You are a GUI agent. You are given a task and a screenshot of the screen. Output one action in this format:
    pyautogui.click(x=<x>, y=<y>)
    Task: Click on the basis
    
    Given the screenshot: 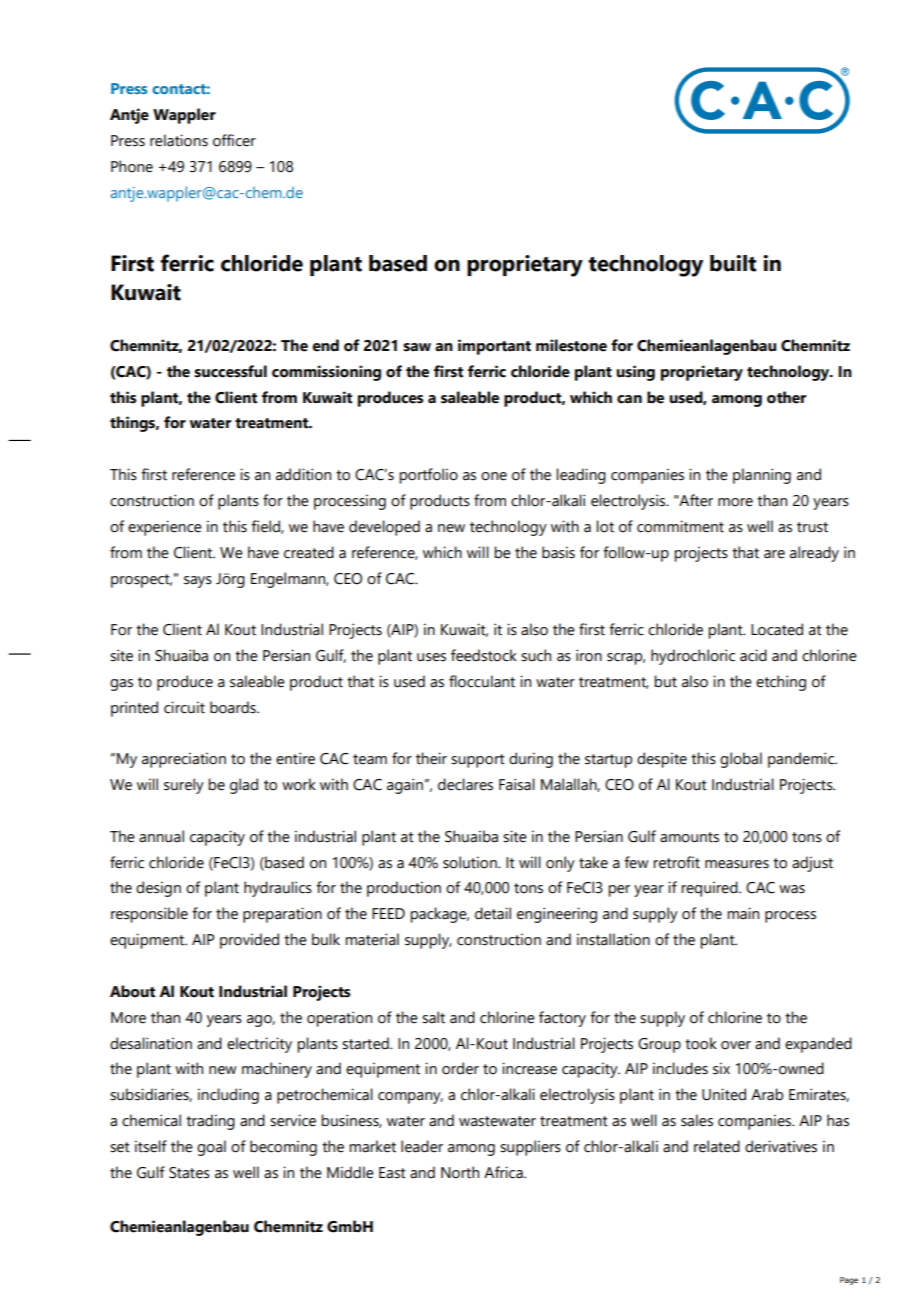 What is the action you would take?
    pyautogui.click(x=558, y=552)
